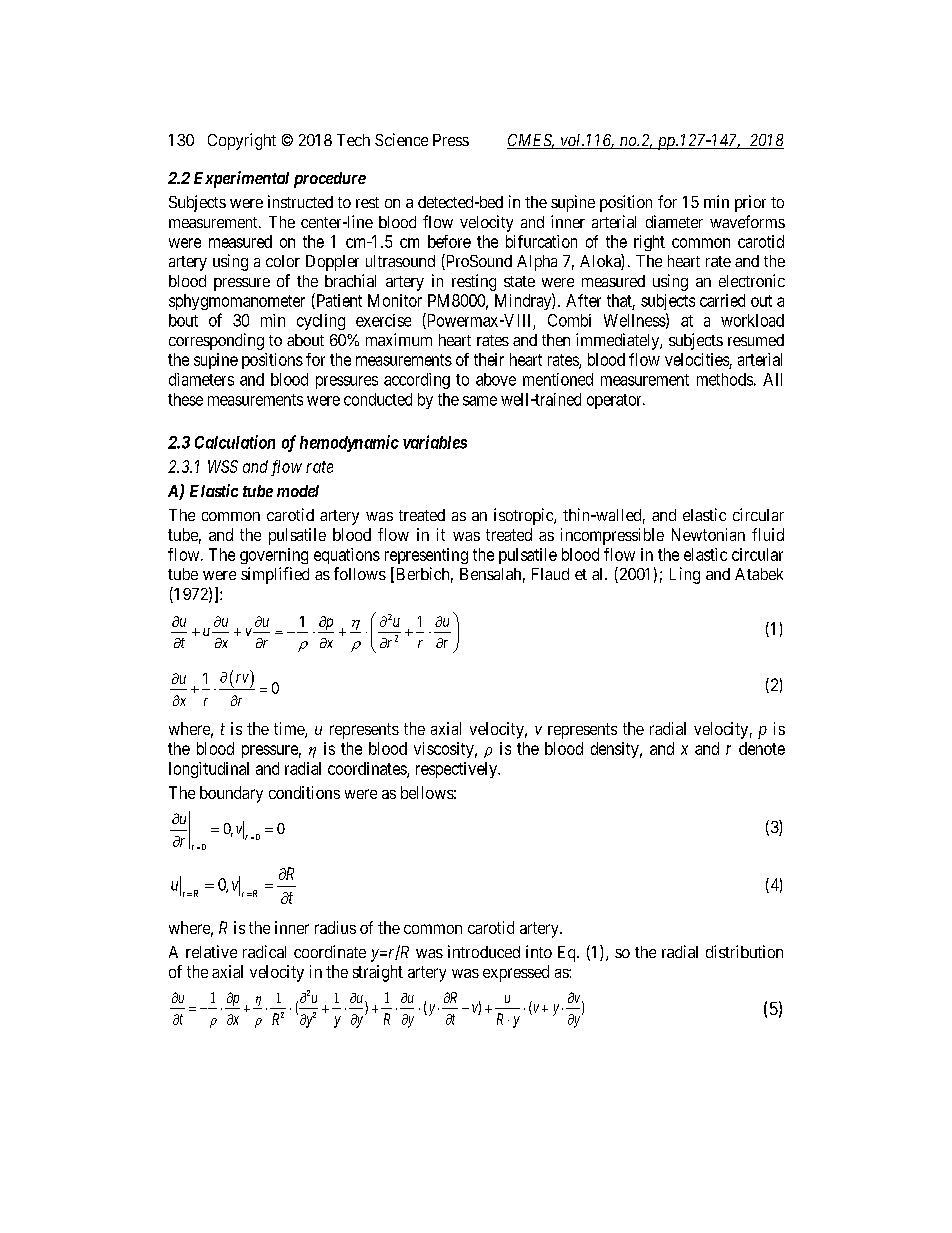 Image resolution: width=952 pixels, height=1233 pixels. What do you see at coordinates (401, 139) in the image?
I see `Science` at bounding box center [401, 139].
